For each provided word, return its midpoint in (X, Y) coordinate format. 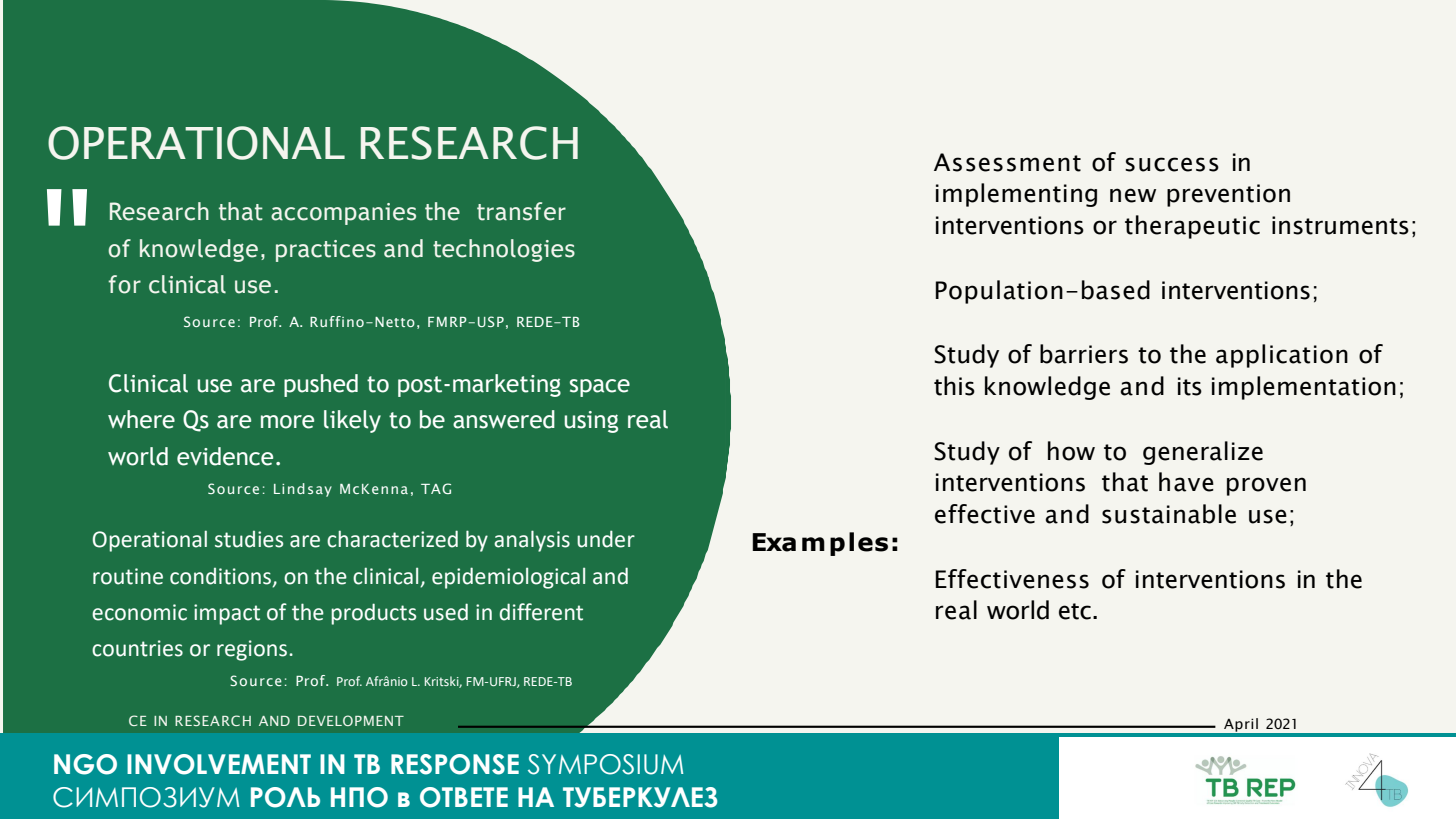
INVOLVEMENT (219, 764)
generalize (1203, 453)
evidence (225, 456)
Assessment (1007, 162)
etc (1075, 611)
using (591, 422)
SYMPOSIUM (605, 764)
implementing (1016, 195)
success (1172, 164)
